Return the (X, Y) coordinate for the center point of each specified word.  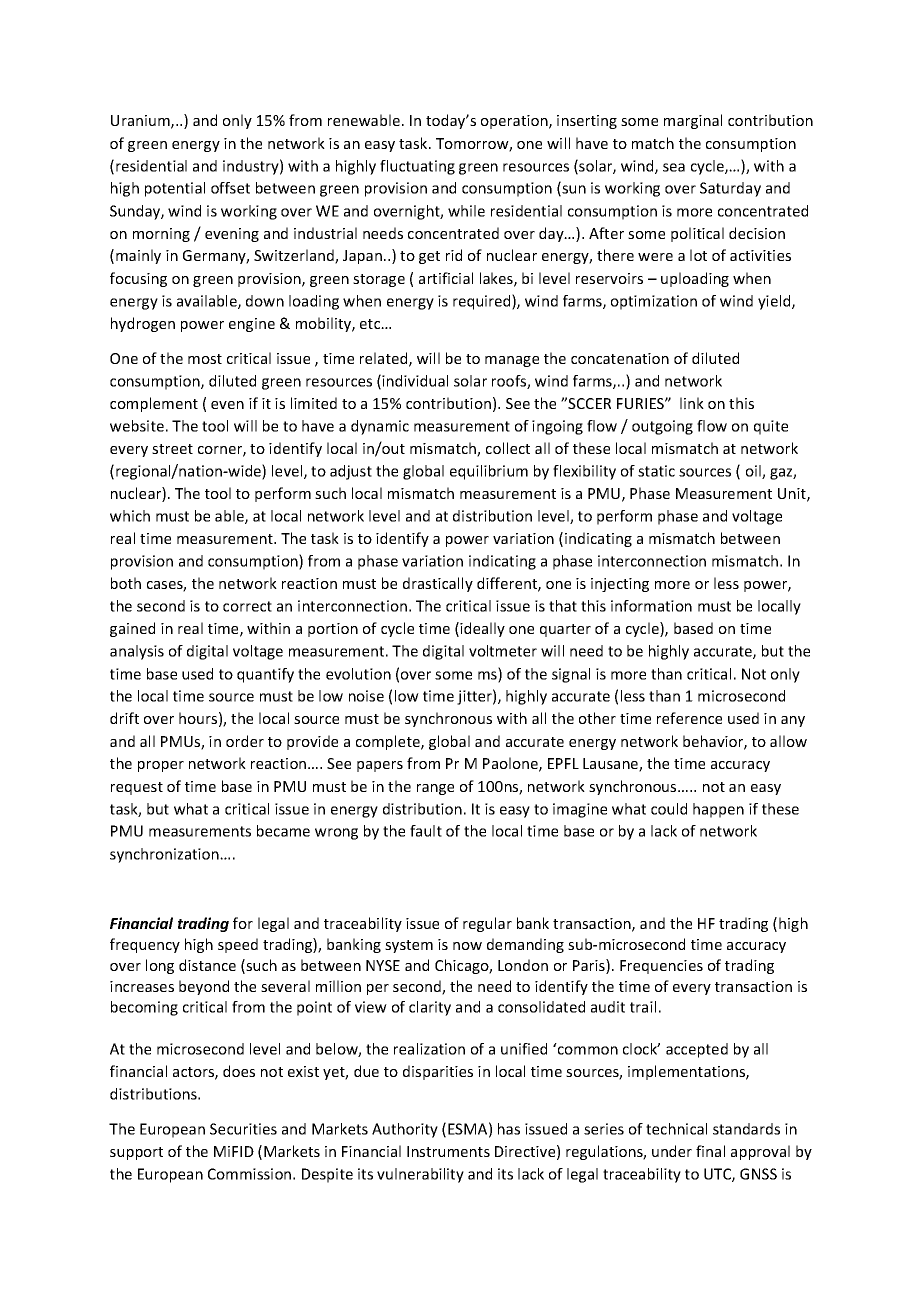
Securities (243, 1129)
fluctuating (417, 167)
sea (674, 167)
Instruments (448, 1151)
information (651, 606)
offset (230, 188)
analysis (137, 652)
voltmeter (503, 651)
